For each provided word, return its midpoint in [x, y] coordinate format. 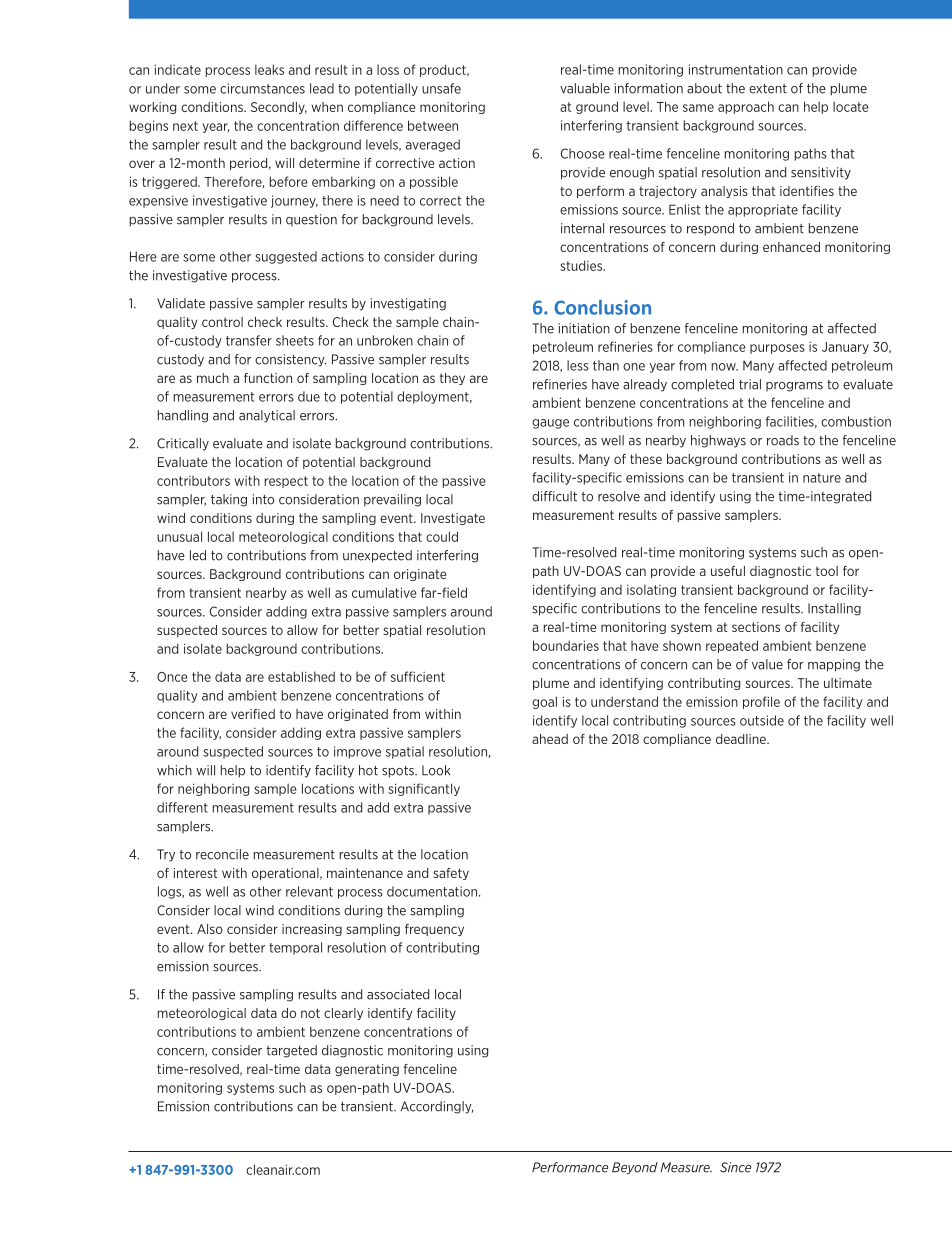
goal [544, 702]
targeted [291, 1051]
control [222, 322]
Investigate [453, 519]
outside [762, 720]
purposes [777, 349]
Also [210, 929]
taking [229, 500]
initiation [584, 328]
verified [253, 714]
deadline [742, 739]
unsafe [441, 88]
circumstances [262, 88]
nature [822, 478]
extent [768, 89]
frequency [434, 930]
